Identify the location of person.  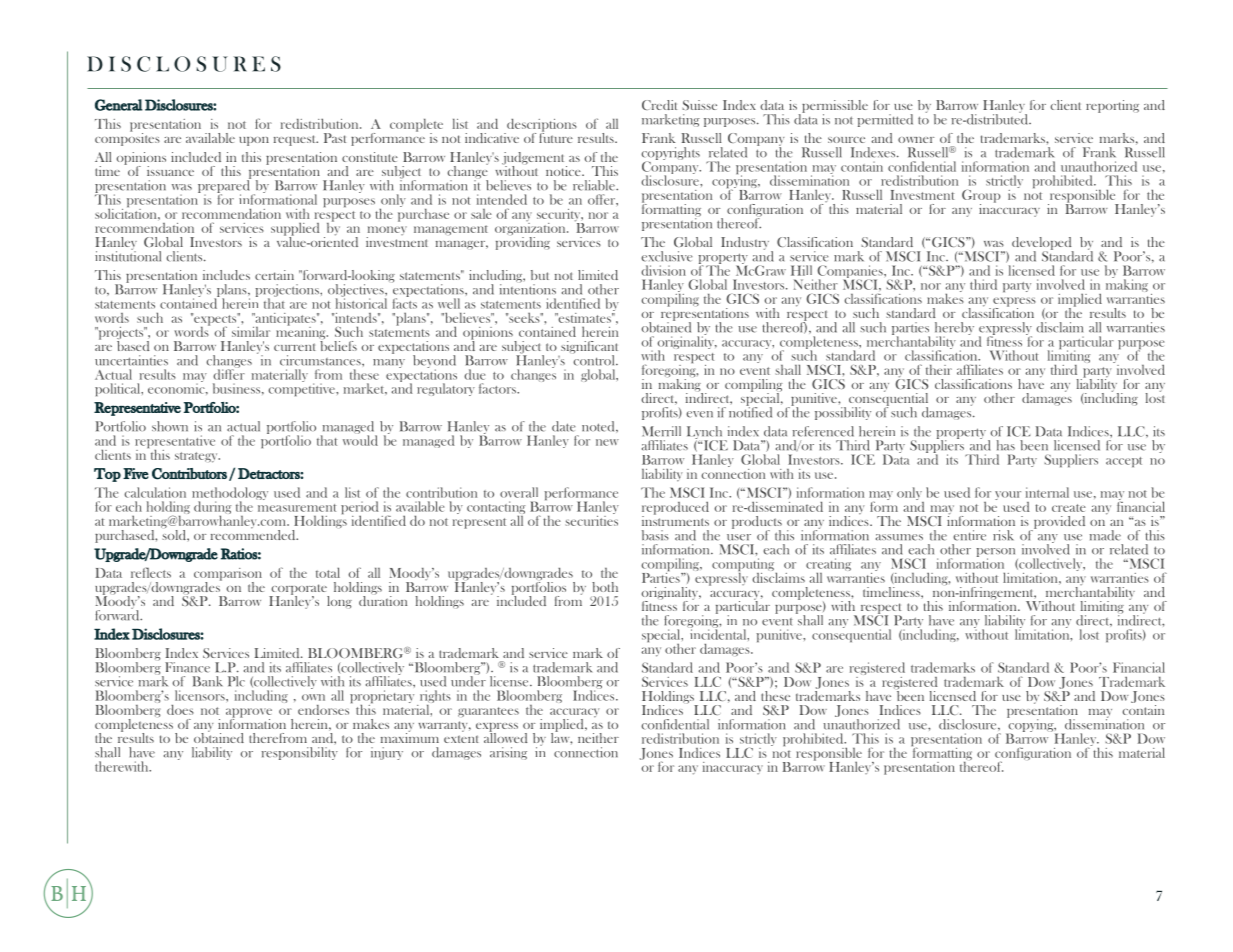
(997, 554).
